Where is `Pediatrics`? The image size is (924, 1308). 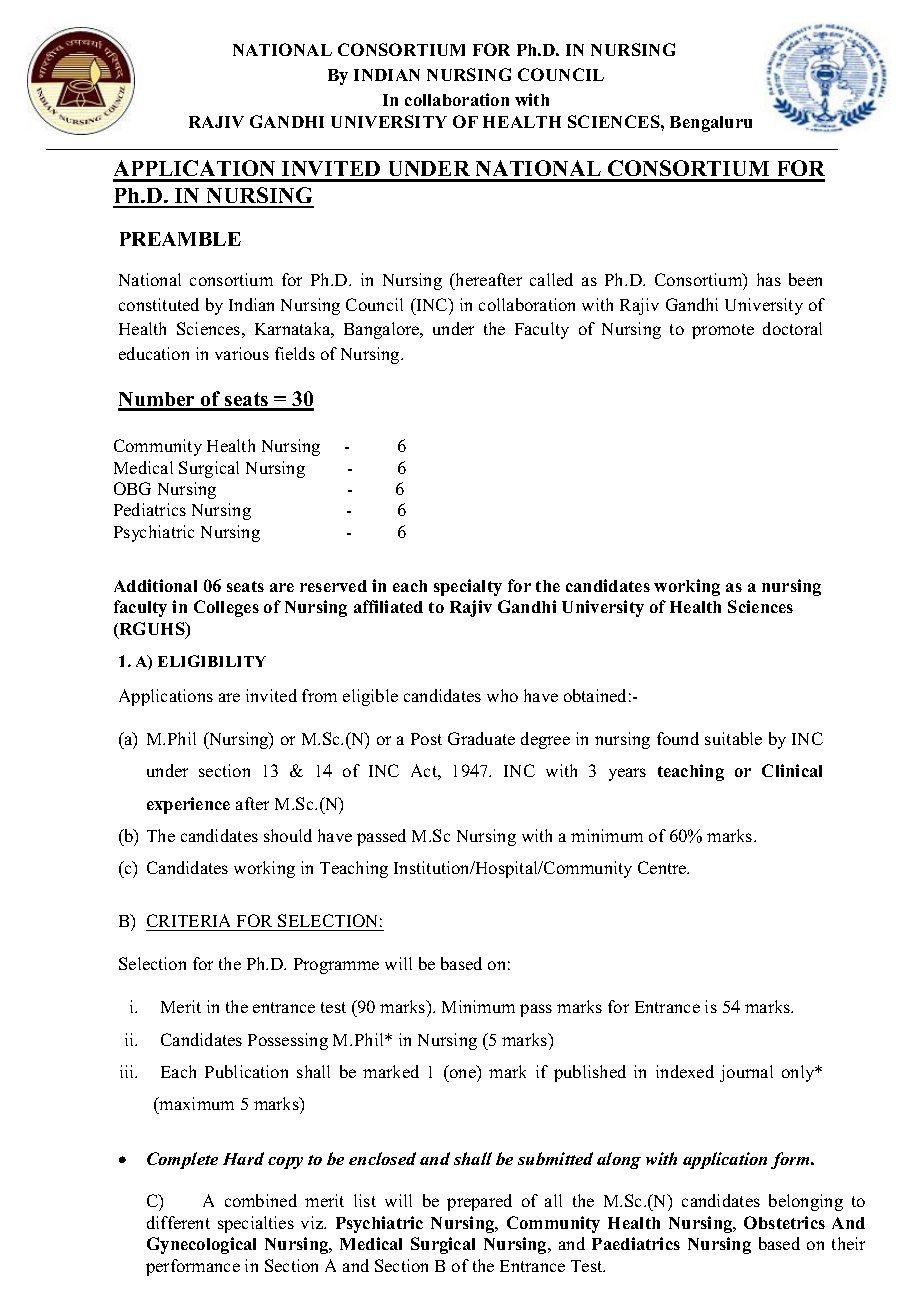
Pediatrics is located at coordinates (150, 509).
